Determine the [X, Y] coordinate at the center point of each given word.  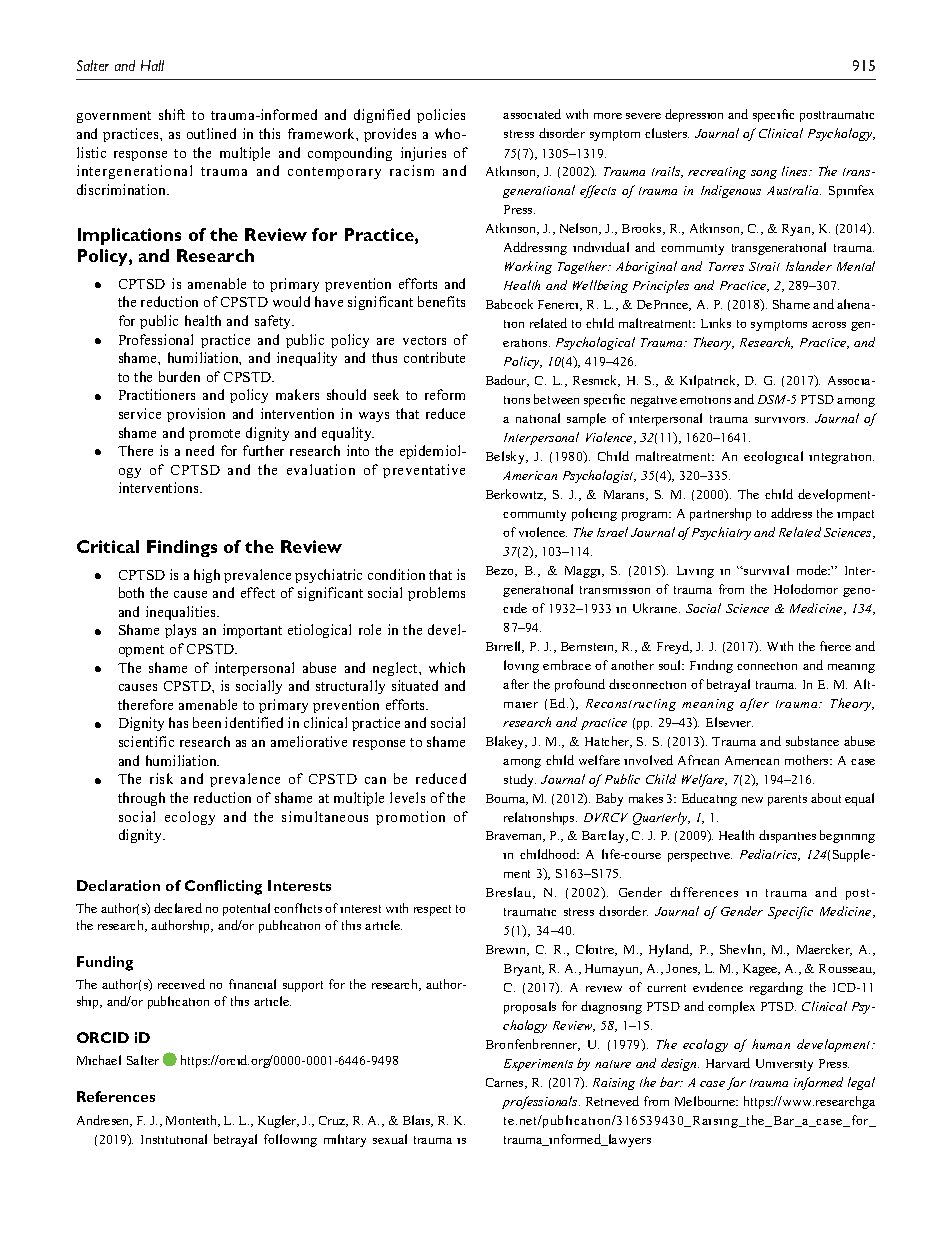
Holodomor [806, 589]
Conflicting [223, 887]
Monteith [193, 1121]
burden [179, 376]
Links [716, 323]
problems [436, 594]
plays [180, 631]
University [784, 1065]
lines [796, 171]
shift [172, 114]
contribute [434, 357]
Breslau [510, 893]
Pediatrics [770, 855]
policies [441, 116]
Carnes [506, 1083]
